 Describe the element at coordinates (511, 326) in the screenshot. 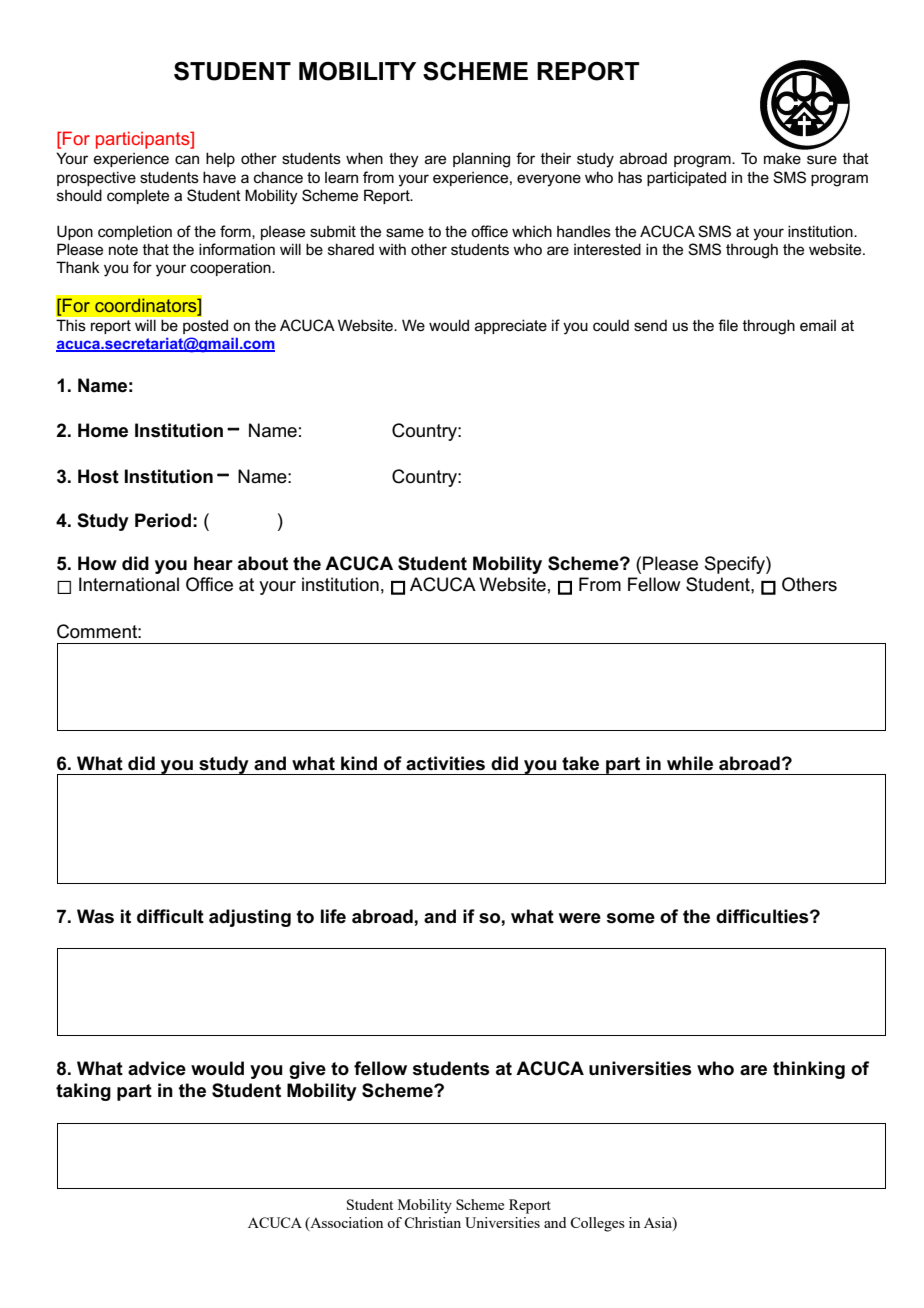

I see `appreciate` at that location.
